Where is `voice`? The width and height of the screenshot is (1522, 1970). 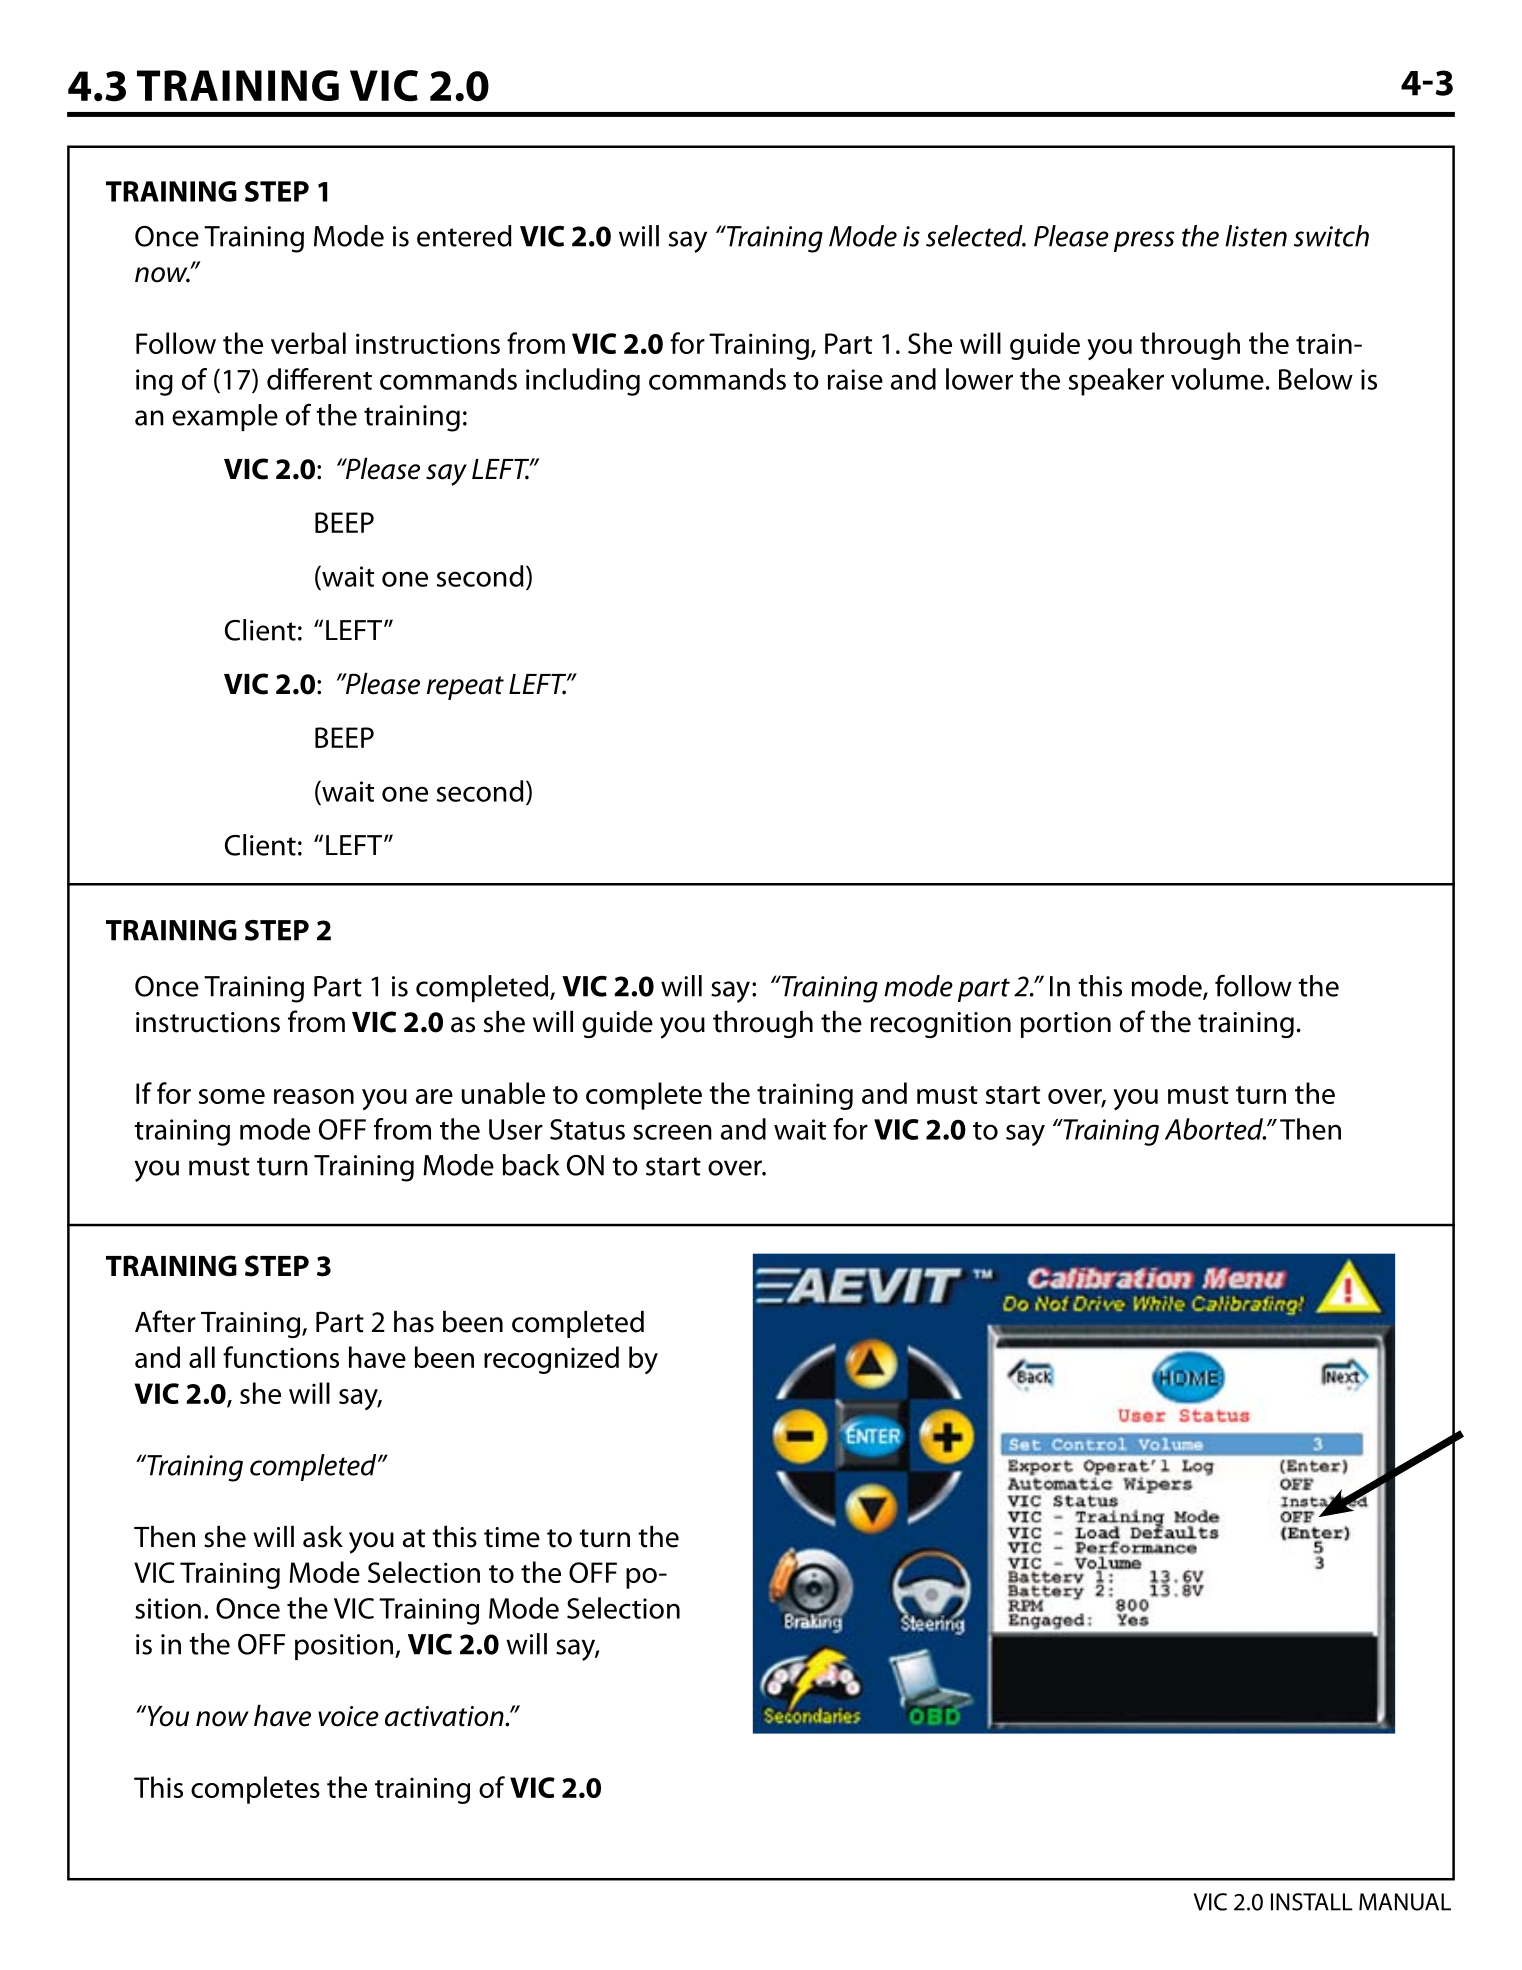
voice is located at coordinates (348, 1716).
